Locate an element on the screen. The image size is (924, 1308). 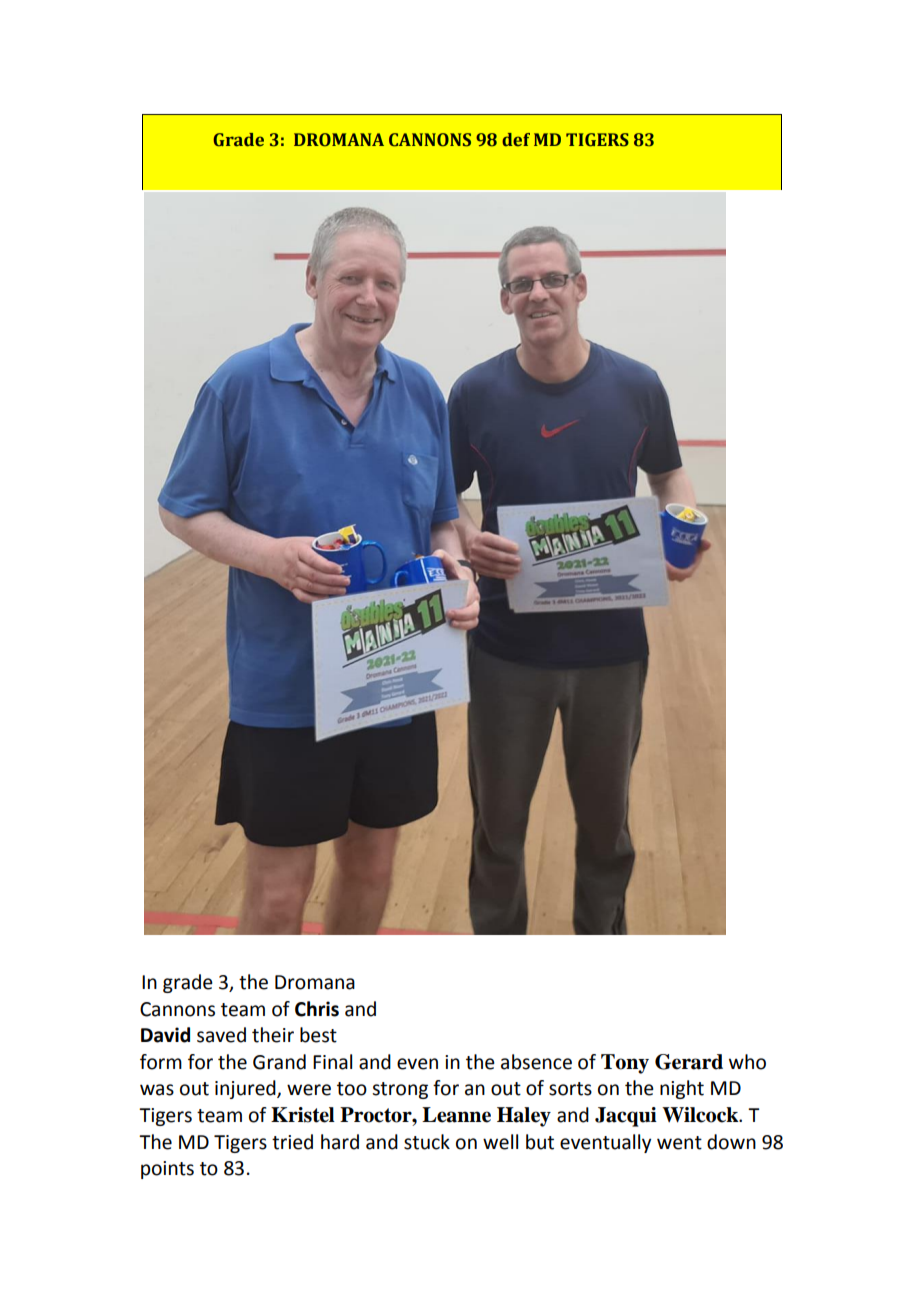
injured is located at coordinates (246, 1089).
